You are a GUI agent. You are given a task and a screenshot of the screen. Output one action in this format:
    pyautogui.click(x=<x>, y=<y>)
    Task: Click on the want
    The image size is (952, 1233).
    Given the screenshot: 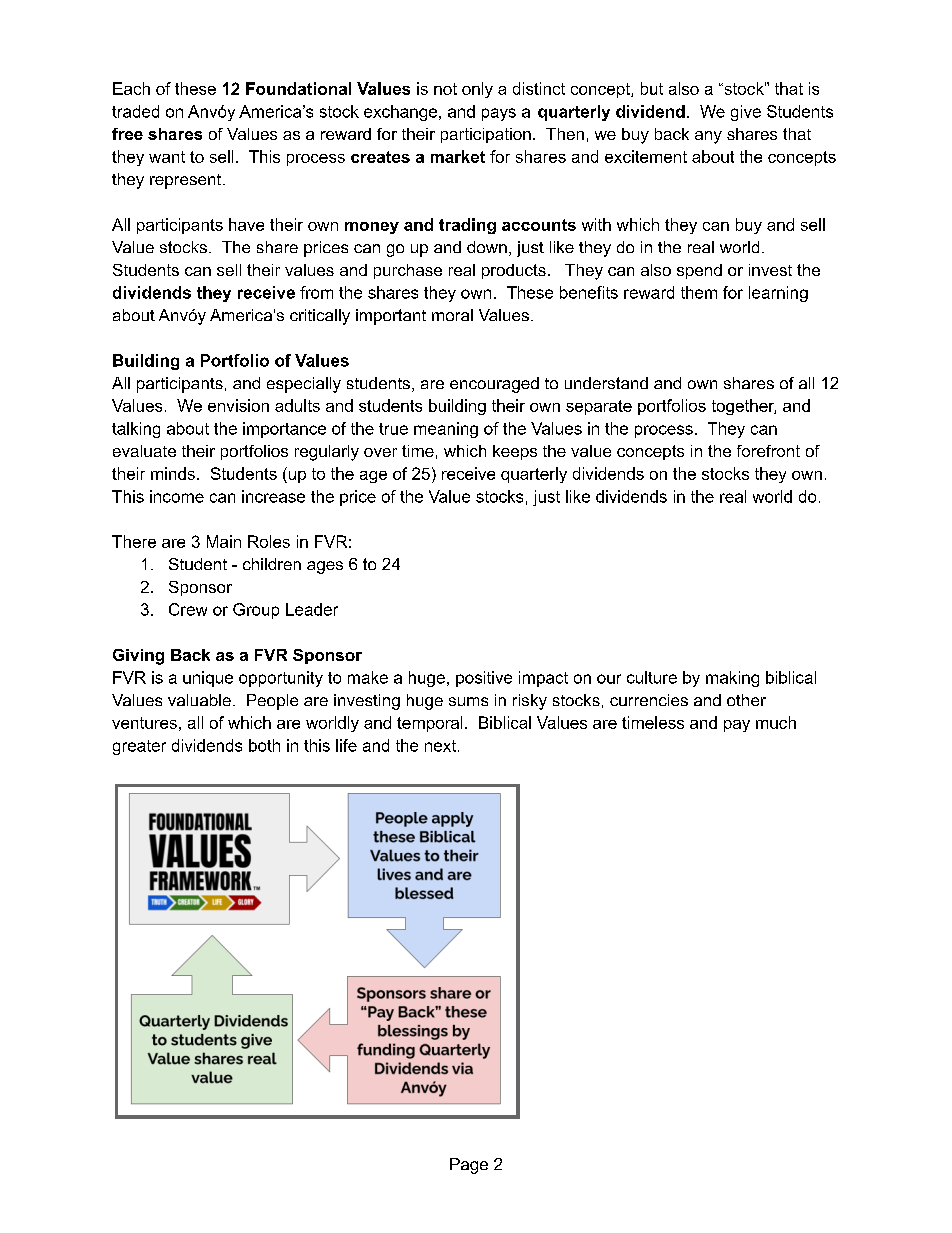 What is the action you would take?
    pyautogui.click(x=167, y=157)
